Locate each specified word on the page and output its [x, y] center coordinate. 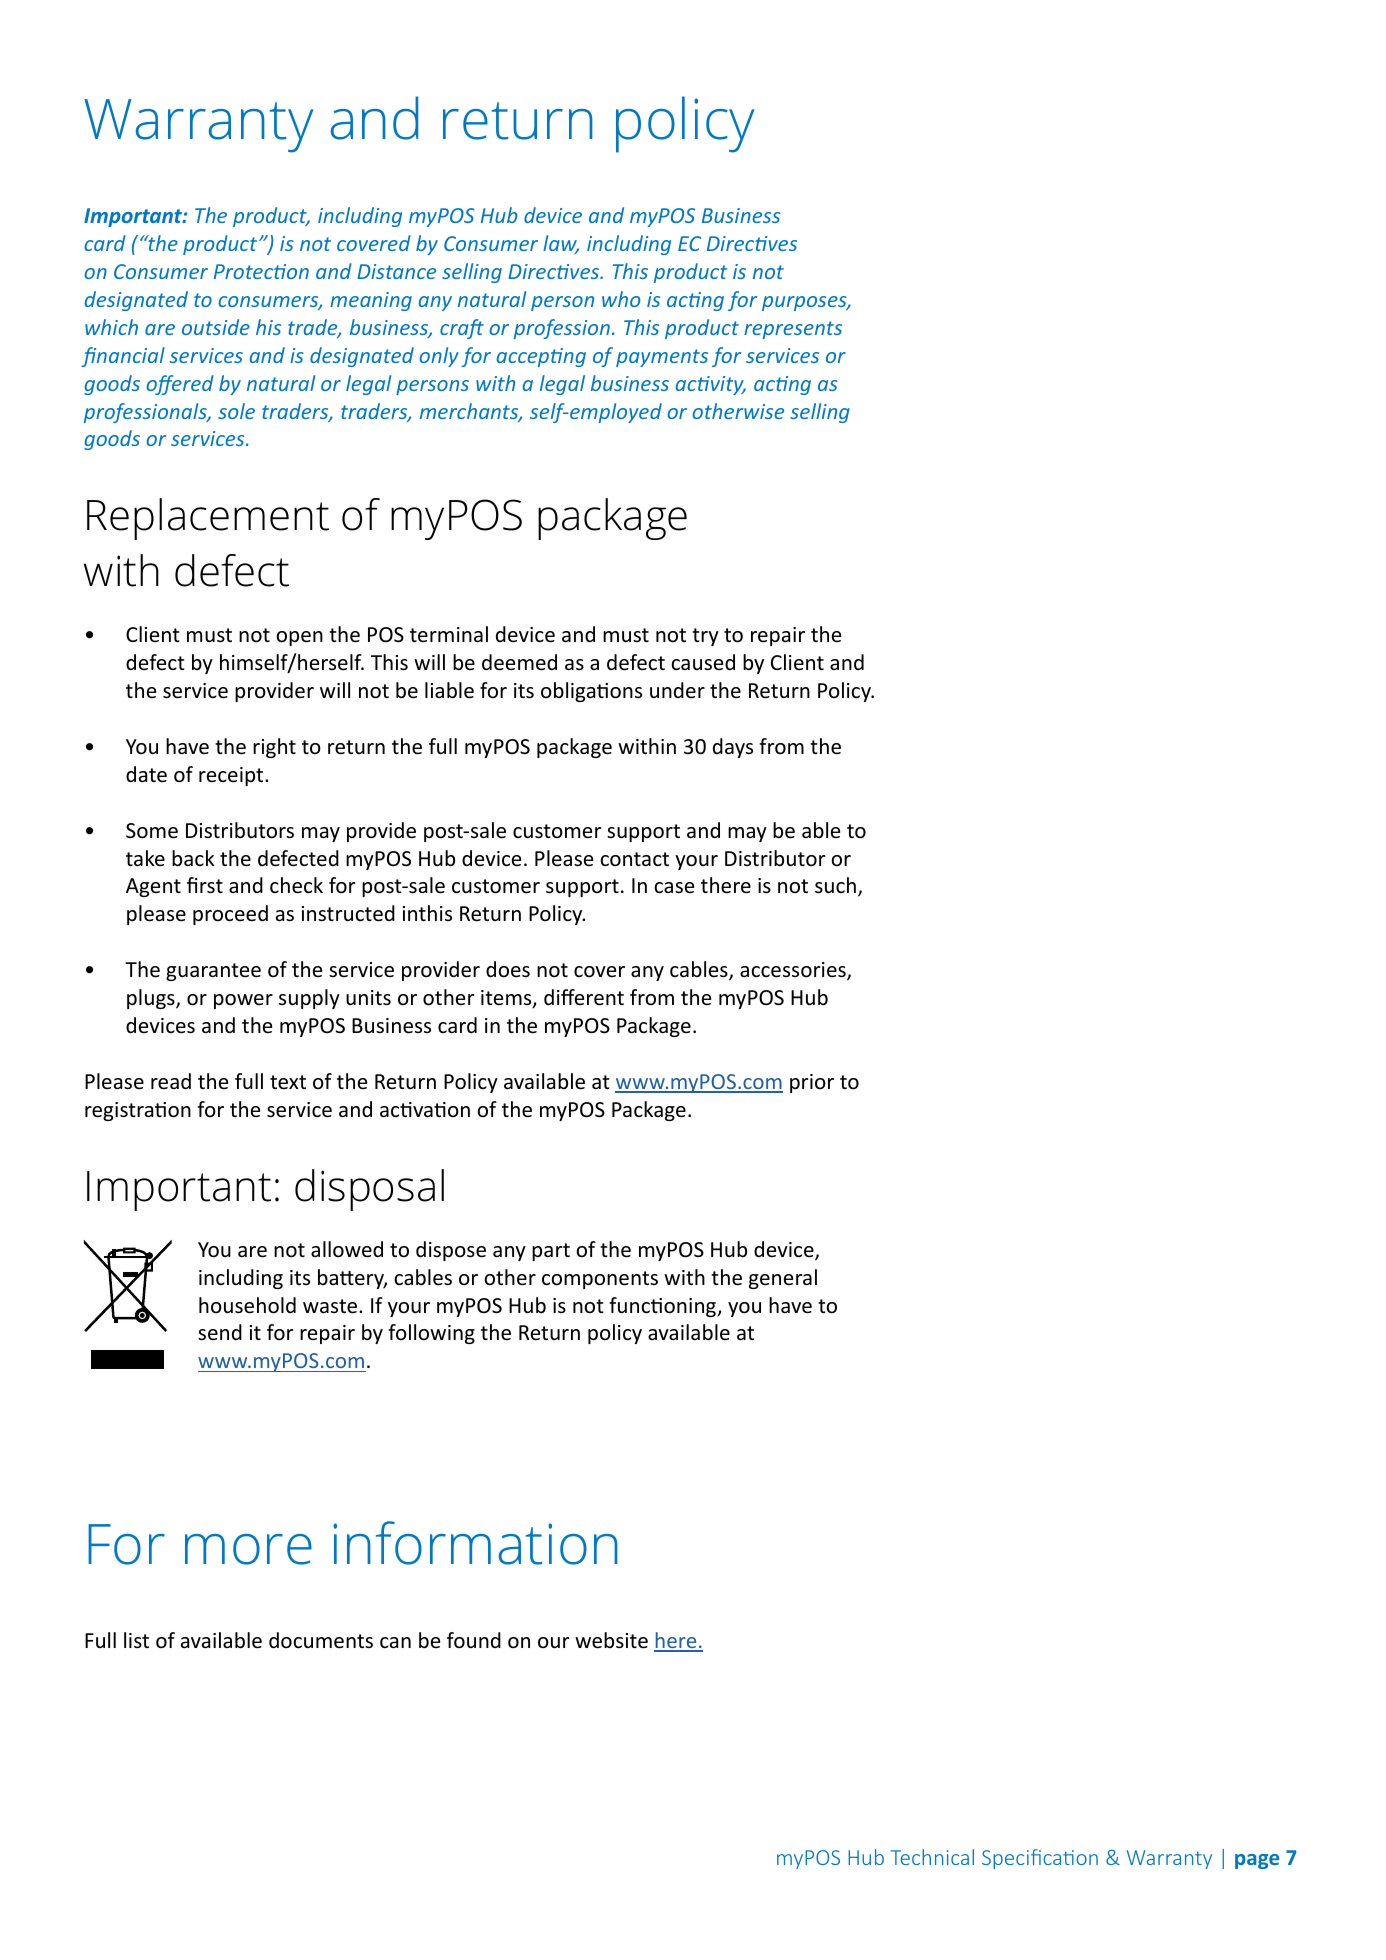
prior [812, 1083]
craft [462, 329]
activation [425, 1110]
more [248, 1549]
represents [793, 330]
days [733, 748]
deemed [519, 662]
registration [138, 1111]
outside [216, 327]
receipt [232, 776]
